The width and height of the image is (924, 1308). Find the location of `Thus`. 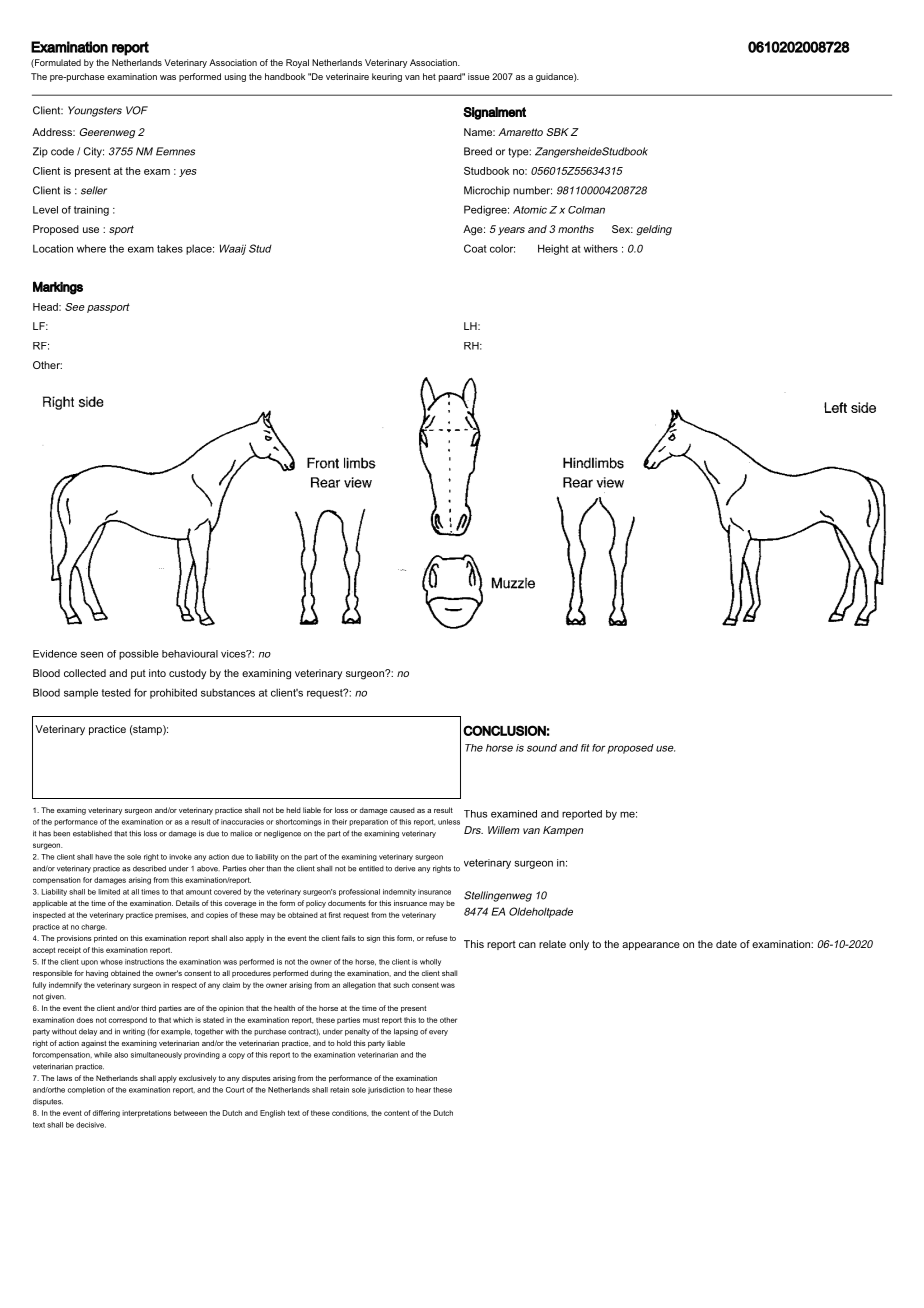

Thus is located at coordinates (475, 814).
